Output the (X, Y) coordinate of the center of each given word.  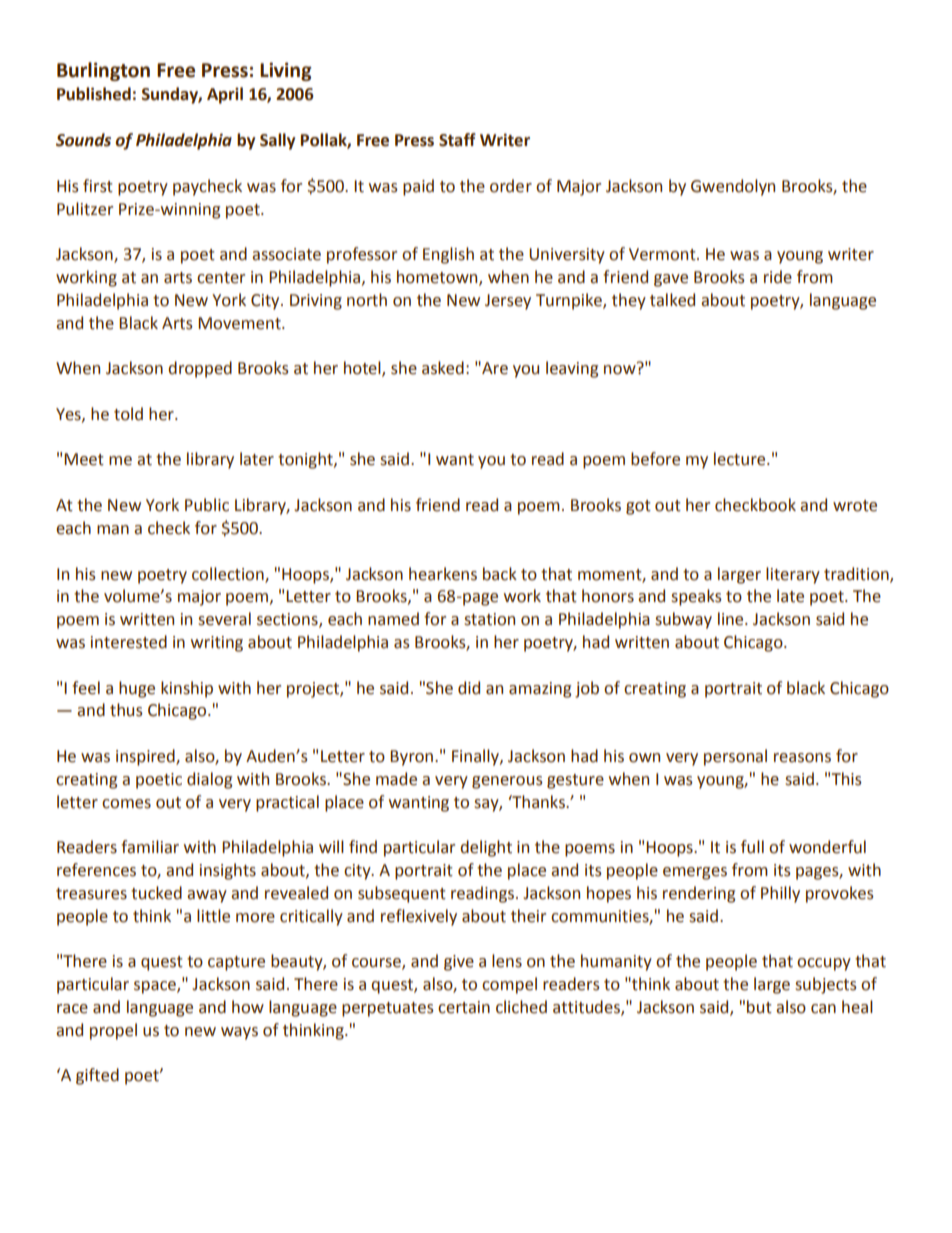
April (225, 95)
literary (793, 575)
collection (229, 574)
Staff (457, 140)
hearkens (443, 574)
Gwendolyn (733, 187)
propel (113, 1031)
